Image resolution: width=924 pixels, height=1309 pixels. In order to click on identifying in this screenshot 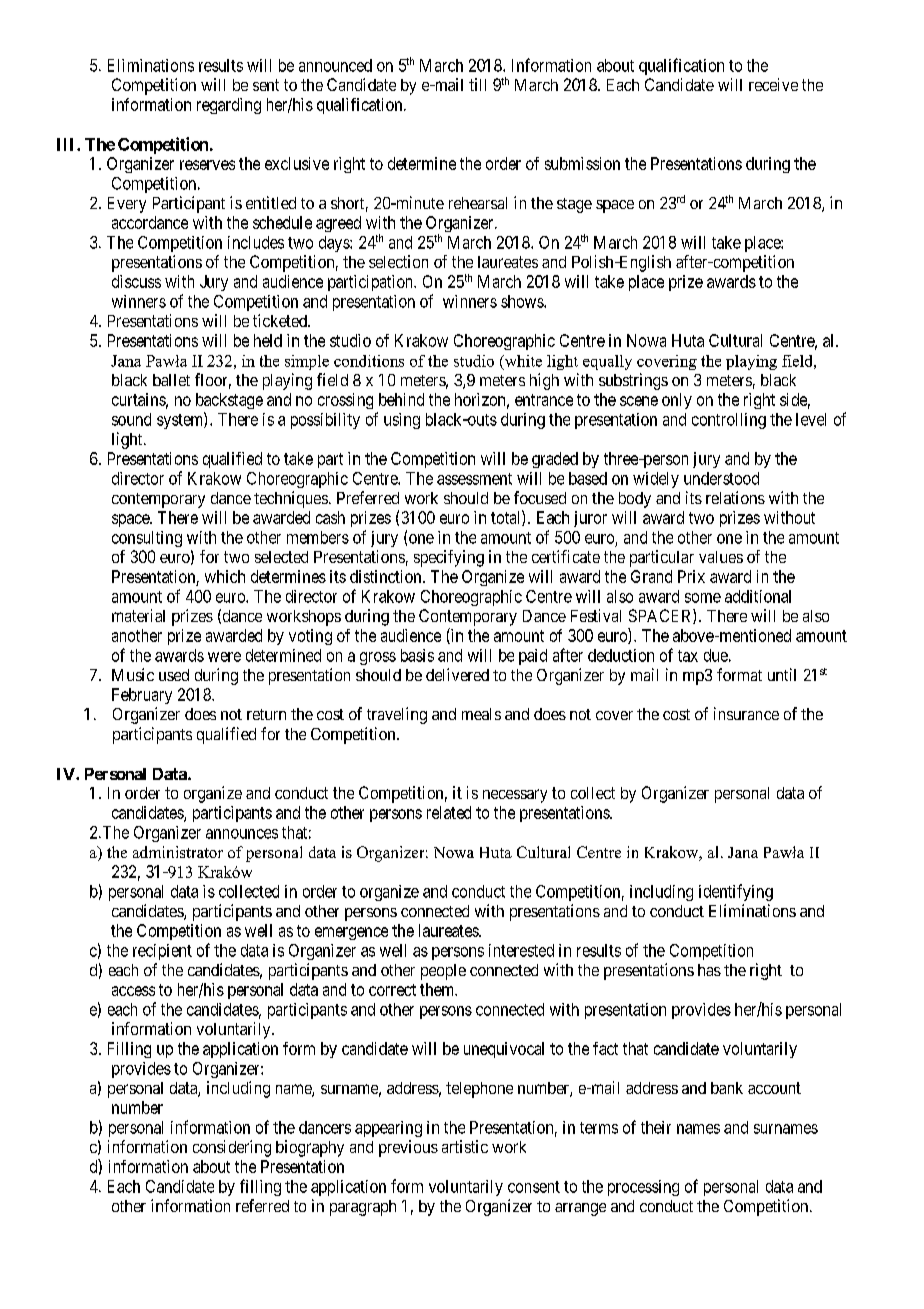, I will do `click(736, 892)`.
